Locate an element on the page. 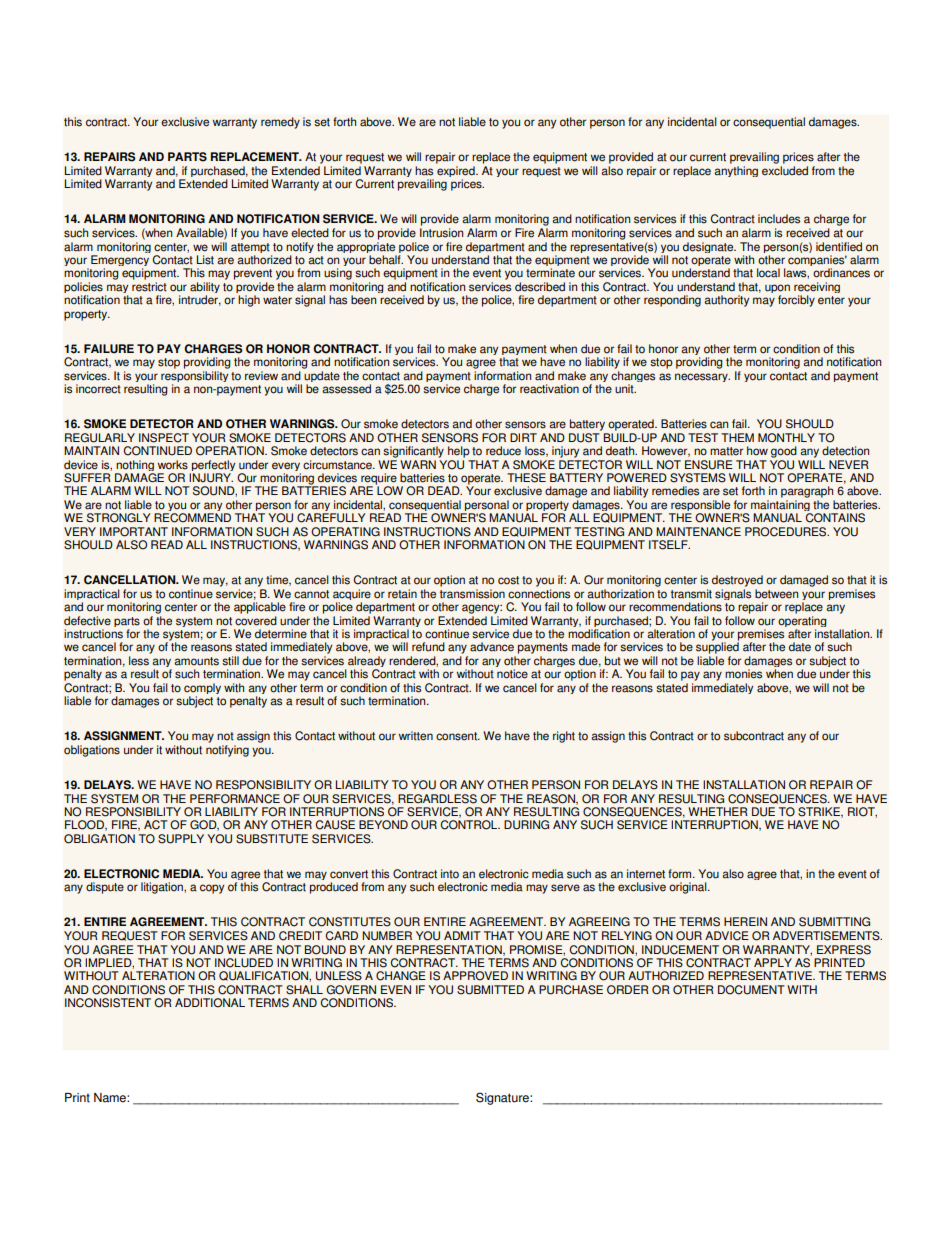 This image has width=952, height=1233. consent is located at coordinates (458, 736).
